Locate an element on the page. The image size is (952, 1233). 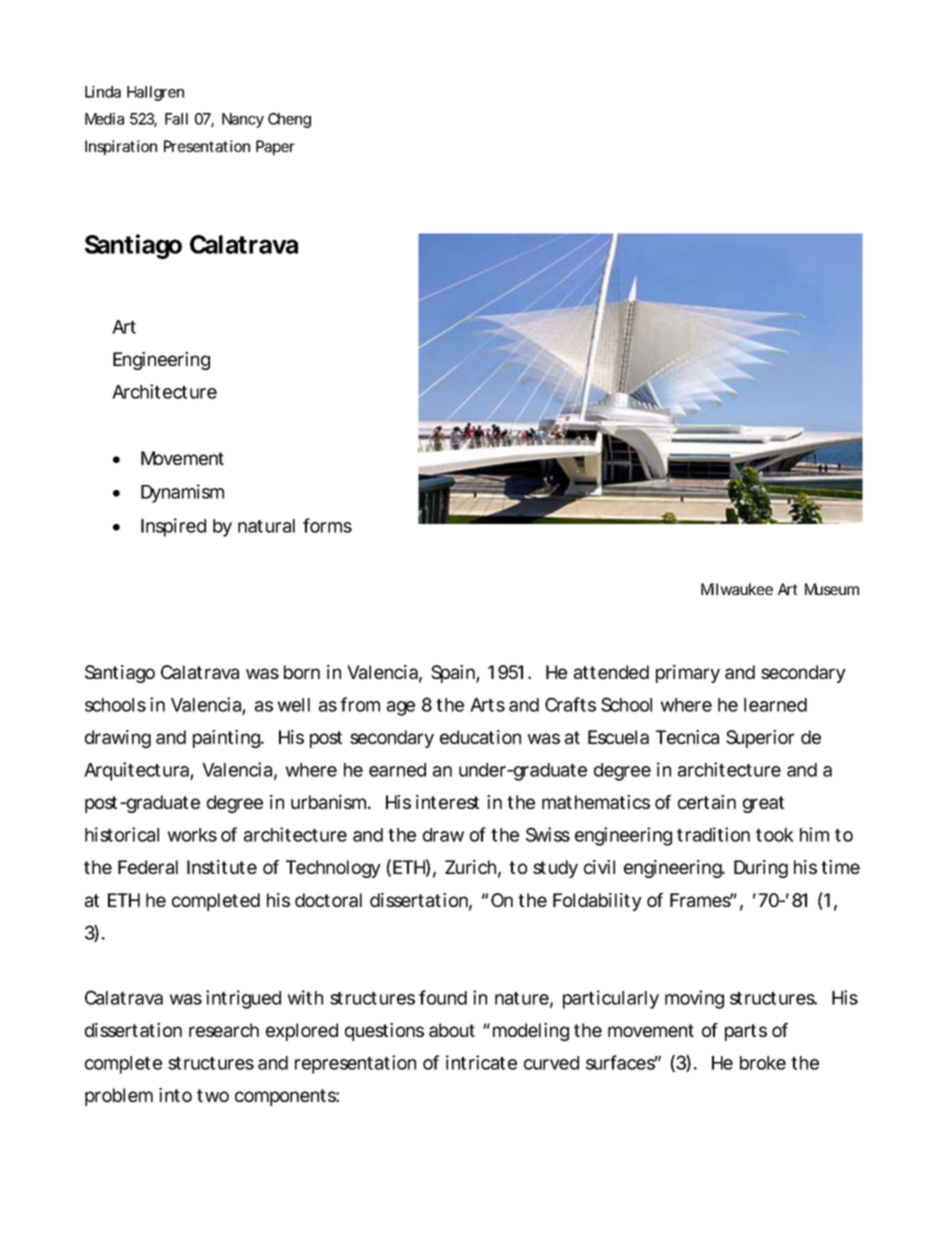
Superior is located at coordinates (760, 739).
